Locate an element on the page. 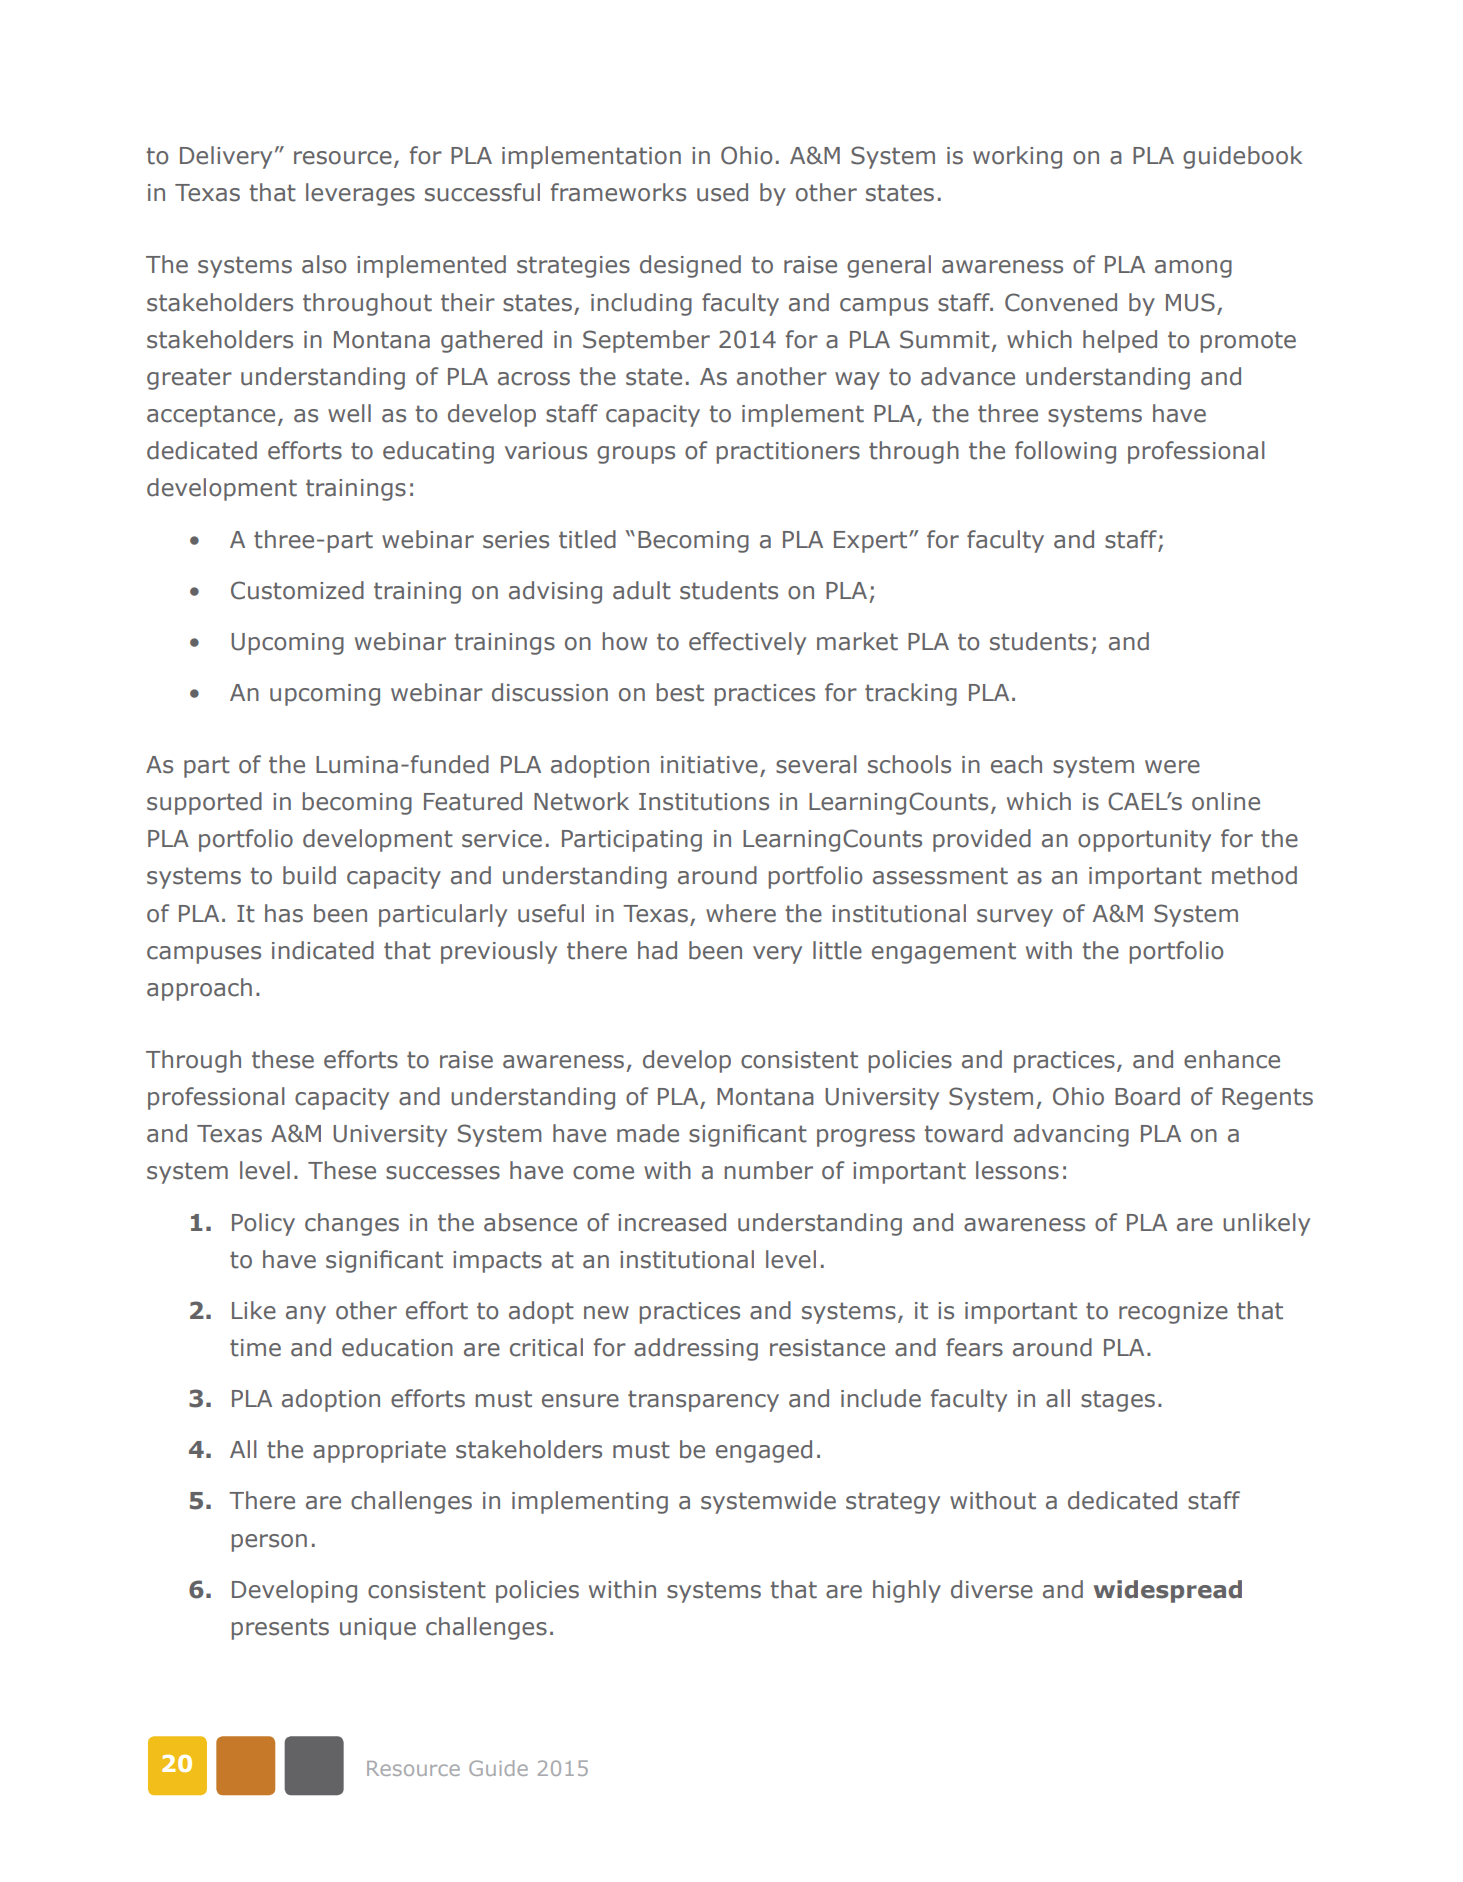  among is located at coordinates (1193, 269).
